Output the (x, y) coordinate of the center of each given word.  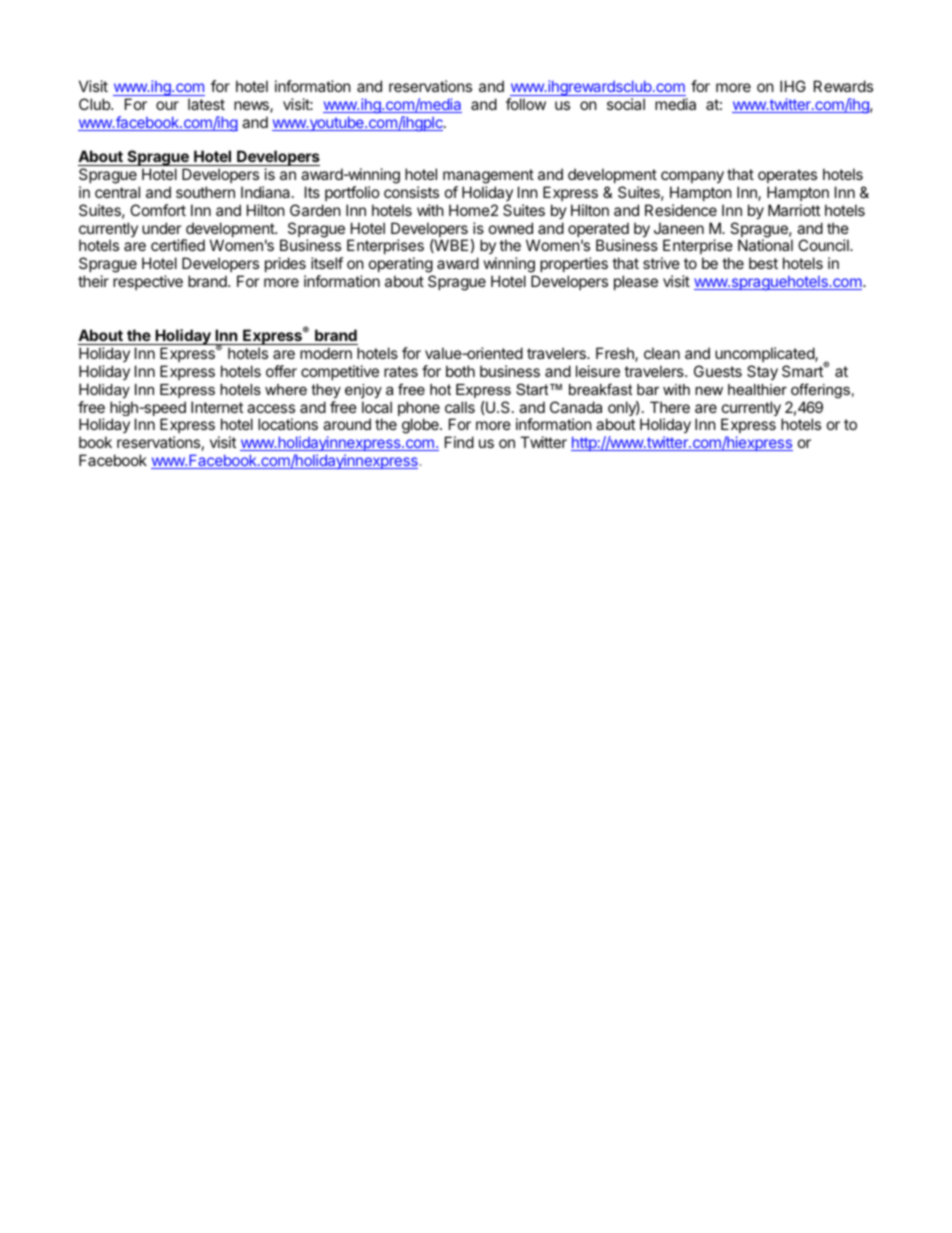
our (167, 105)
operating (401, 265)
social (626, 104)
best (763, 263)
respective (148, 282)
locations (288, 424)
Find (459, 442)
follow (526, 104)
